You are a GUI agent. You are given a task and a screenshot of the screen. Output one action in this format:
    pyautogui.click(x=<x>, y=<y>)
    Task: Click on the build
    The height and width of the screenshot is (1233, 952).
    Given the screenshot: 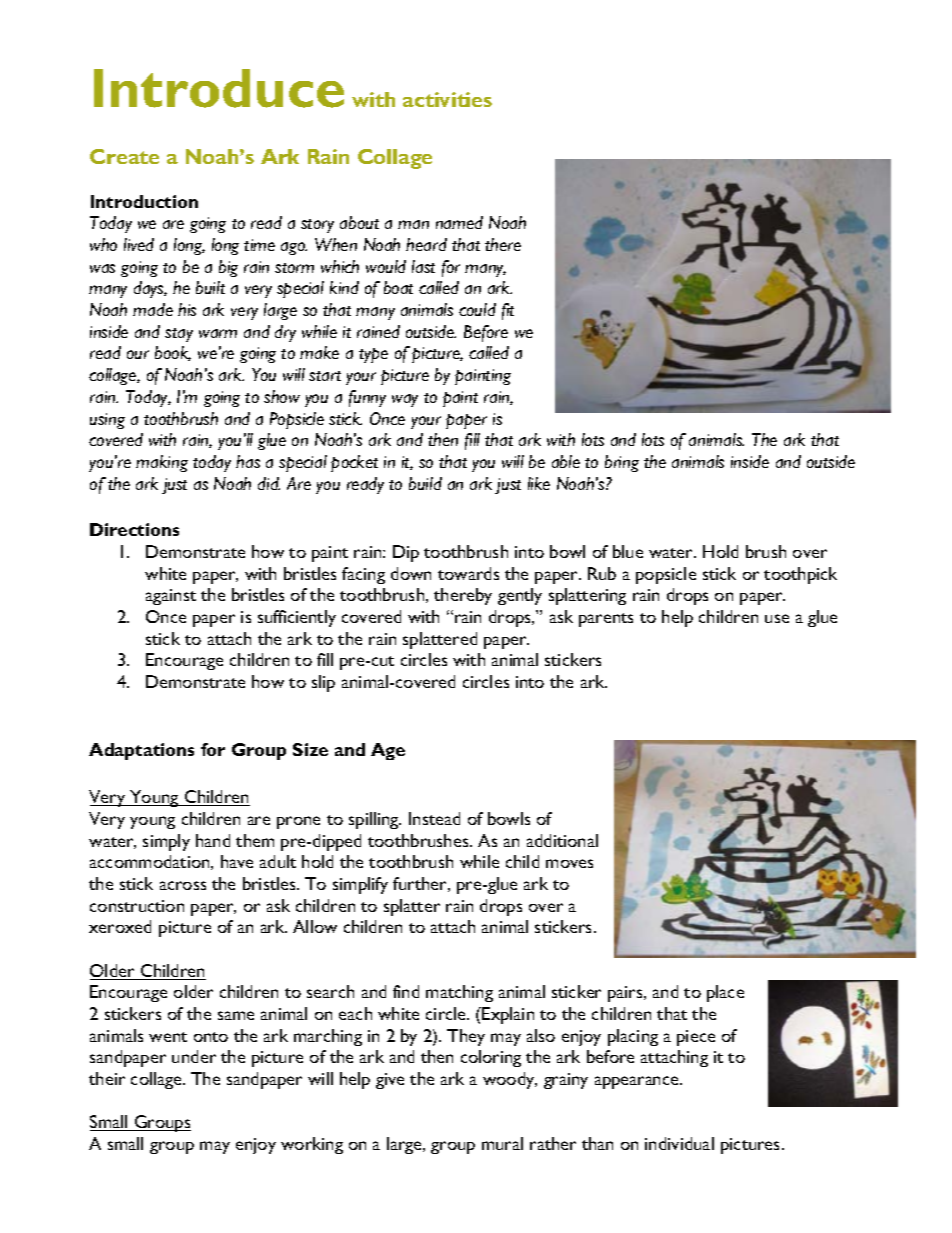 What is the action you would take?
    pyautogui.click(x=425, y=483)
